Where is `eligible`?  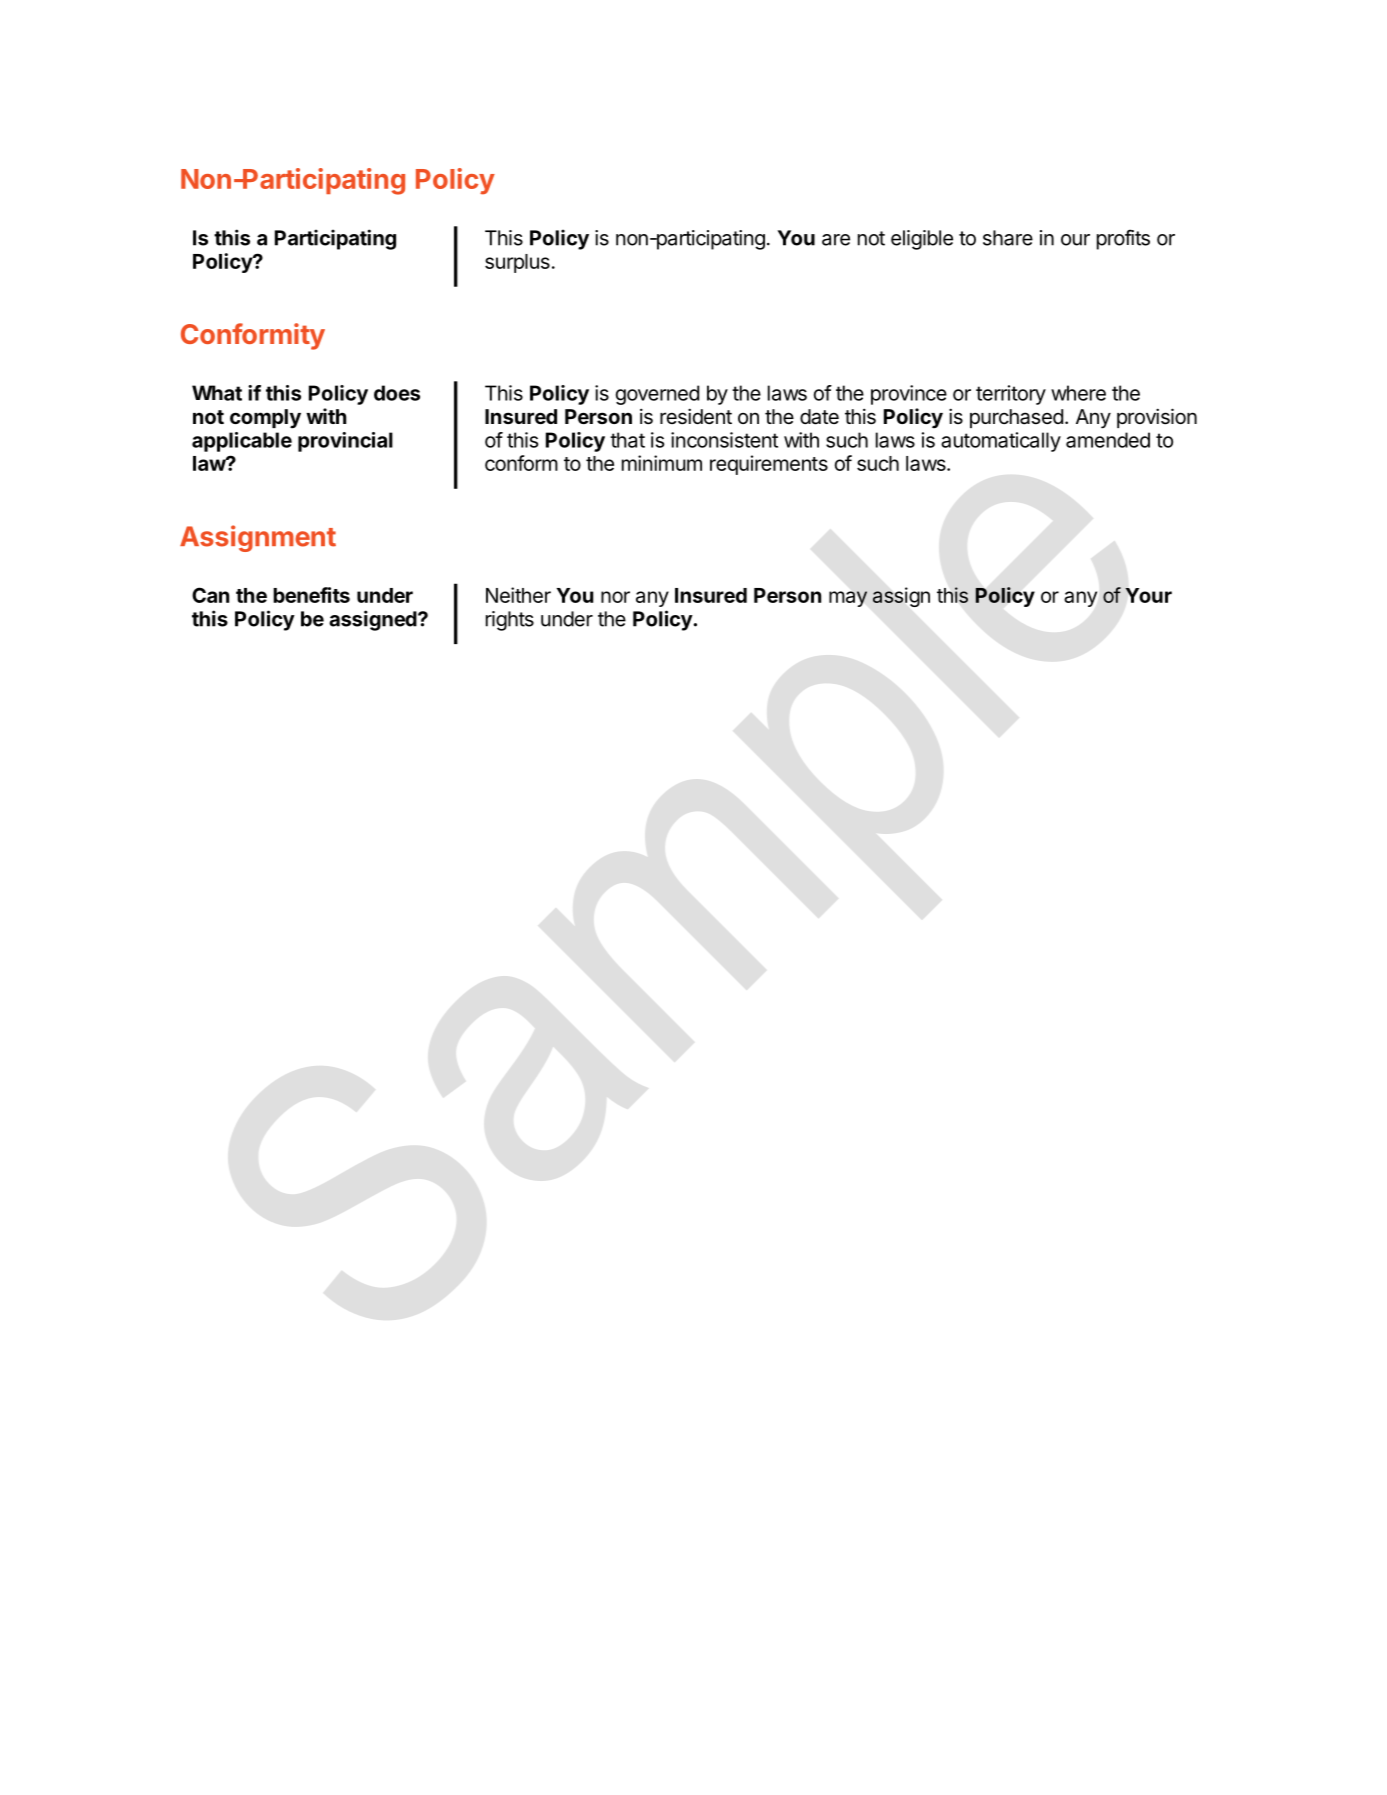
eligible is located at coordinates (922, 240).
